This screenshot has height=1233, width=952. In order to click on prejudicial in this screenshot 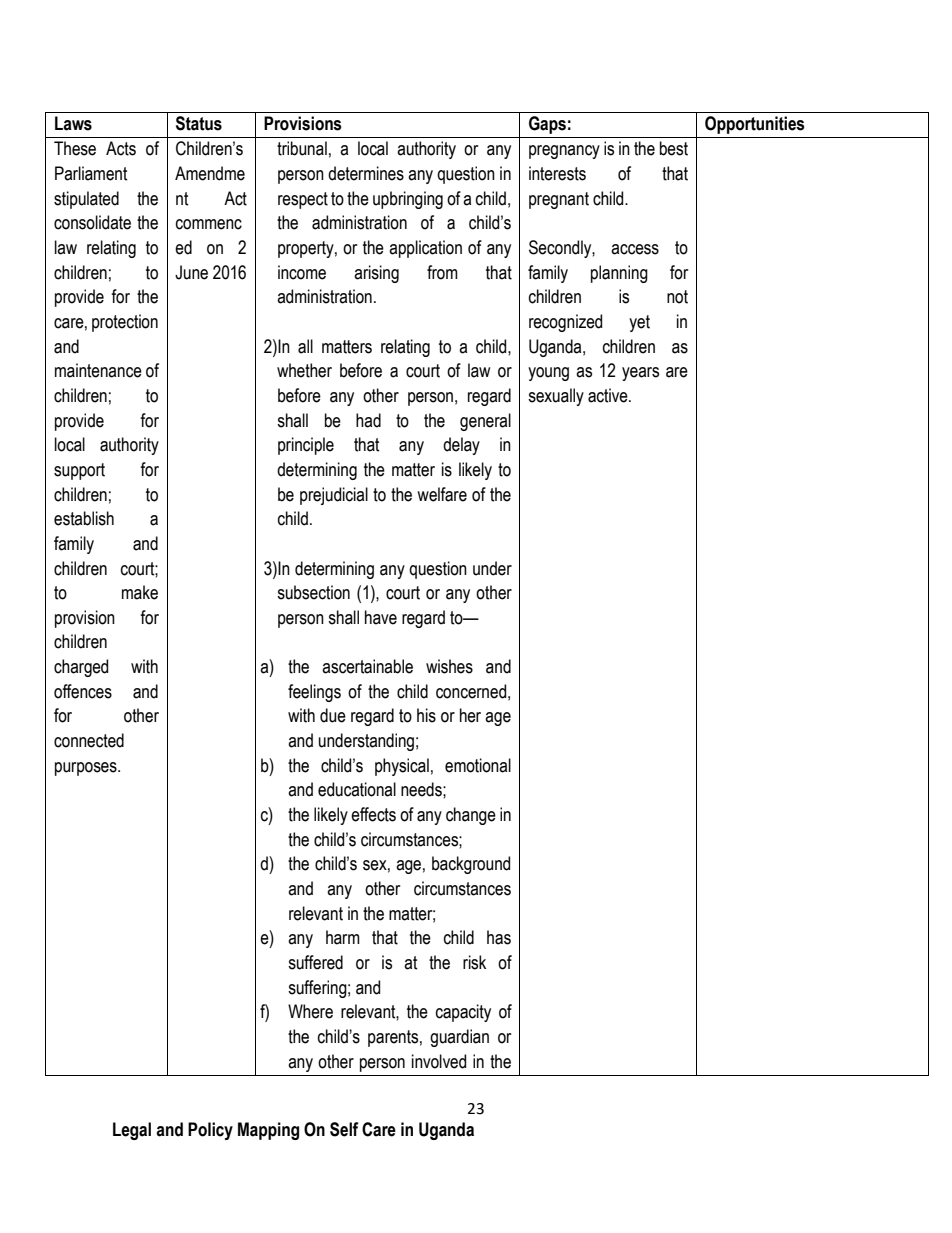, I will do `click(334, 496)`.
